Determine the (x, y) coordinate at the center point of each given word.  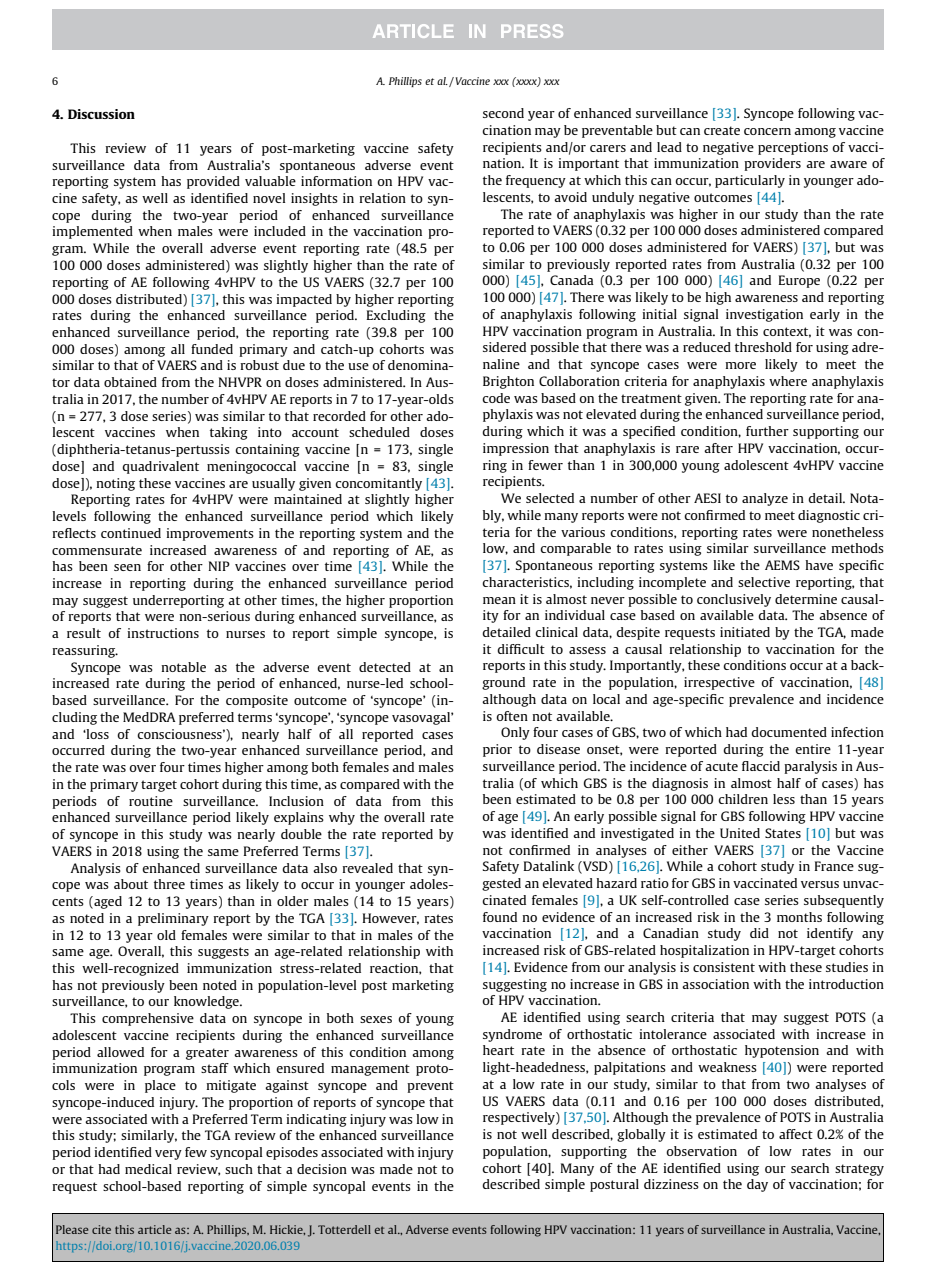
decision (322, 1169)
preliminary (173, 919)
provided (213, 182)
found (500, 917)
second (503, 113)
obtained (130, 382)
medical (148, 1169)
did (759, 933)
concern (767, 131)
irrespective (719, 683)
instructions (163, 633)
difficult (521, 649)
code (496, 398)
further (767, 431)
